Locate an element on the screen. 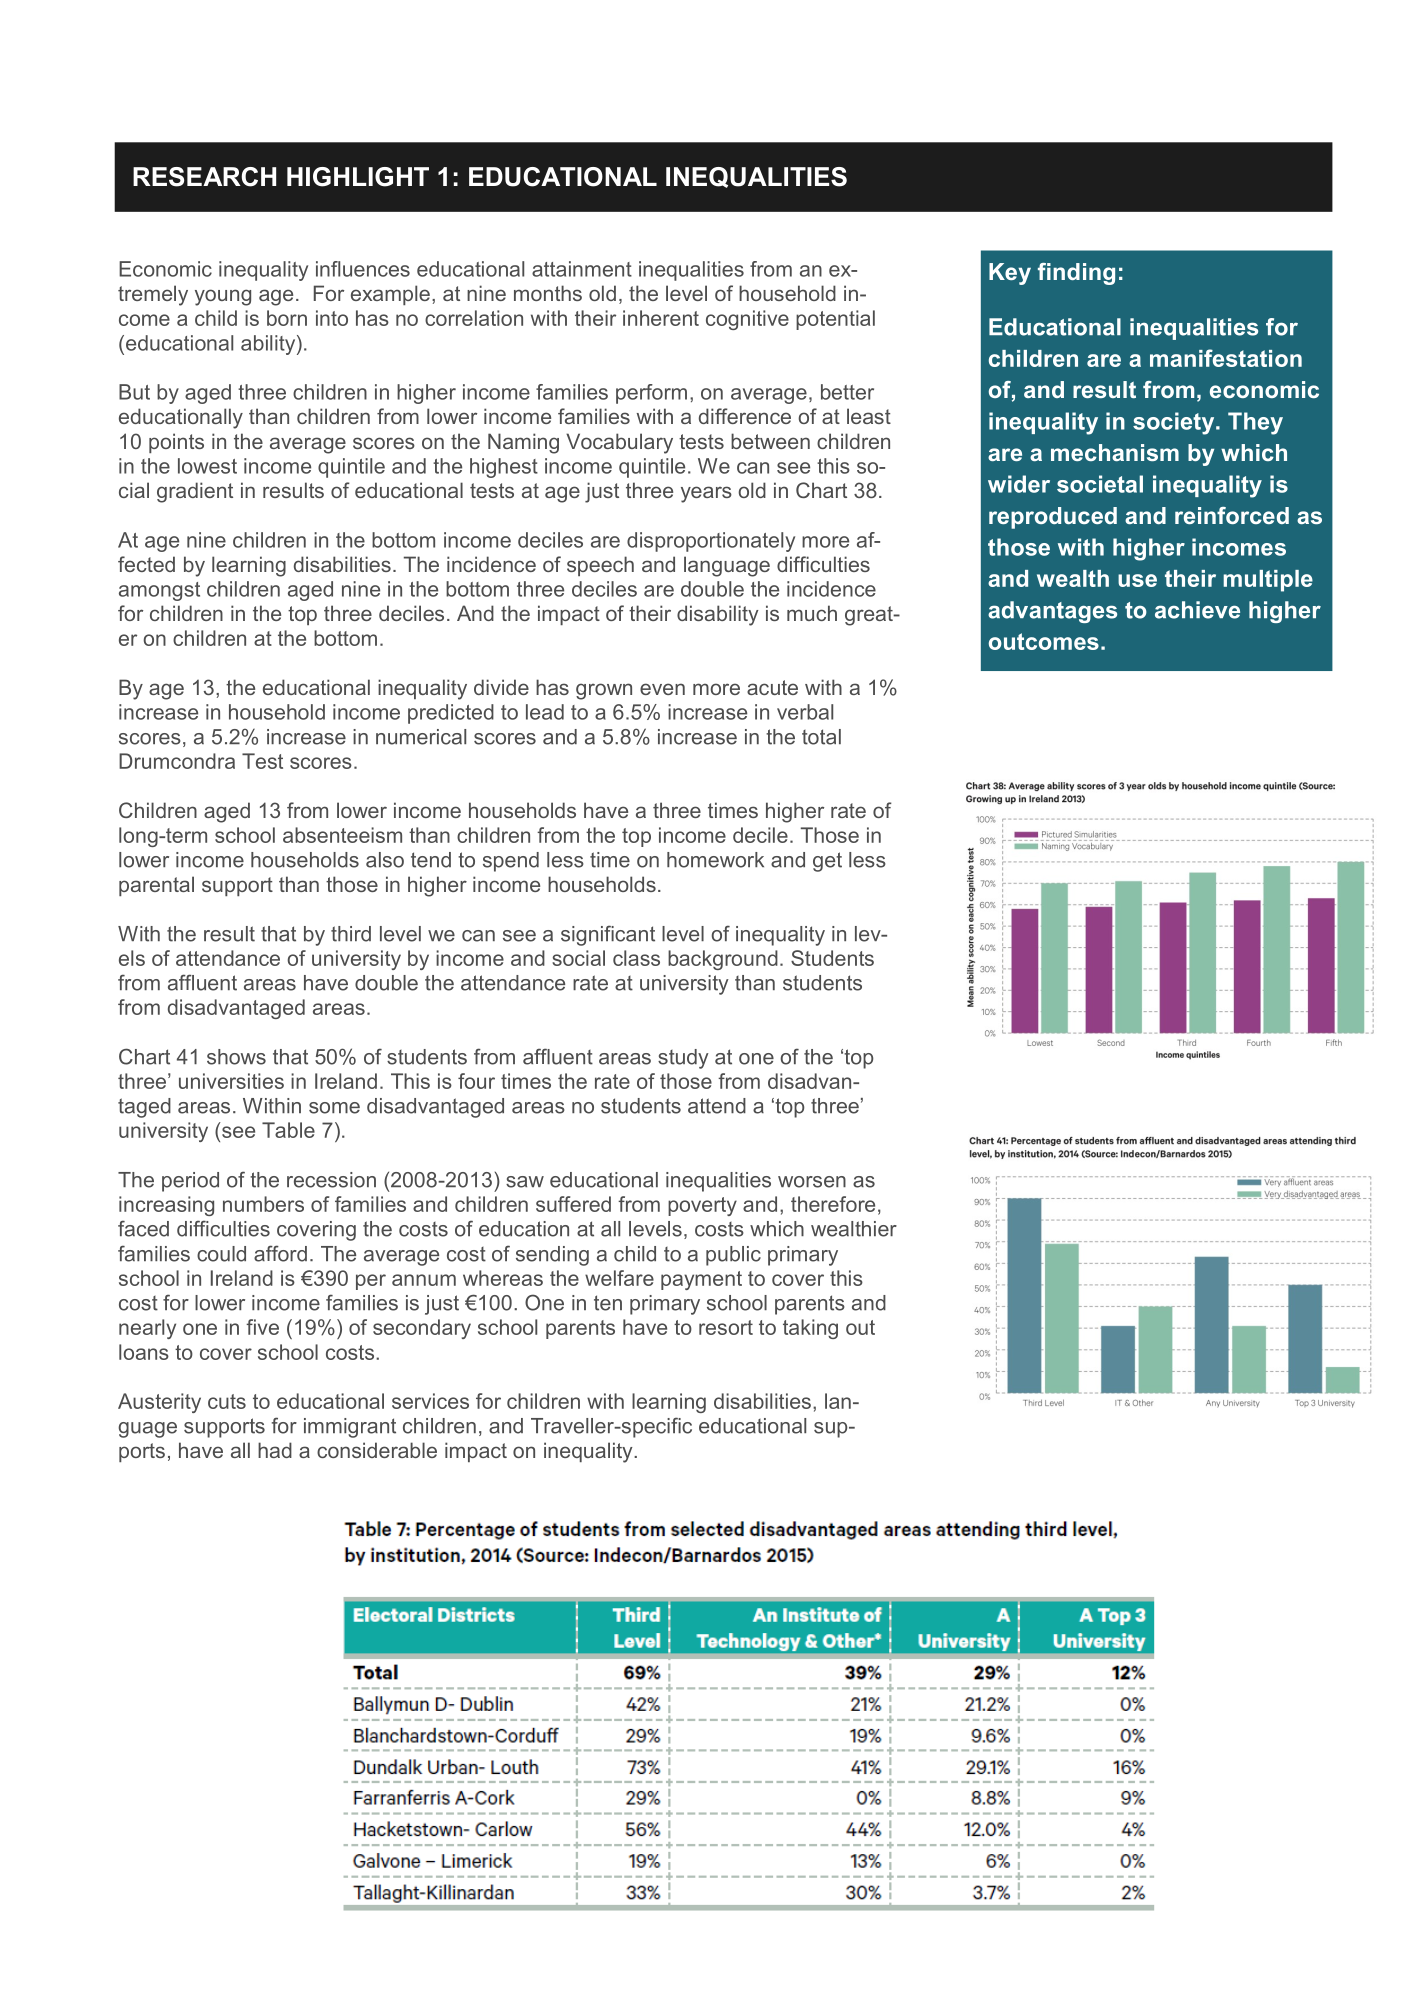  Table is located at coordinates (288, 1130).
